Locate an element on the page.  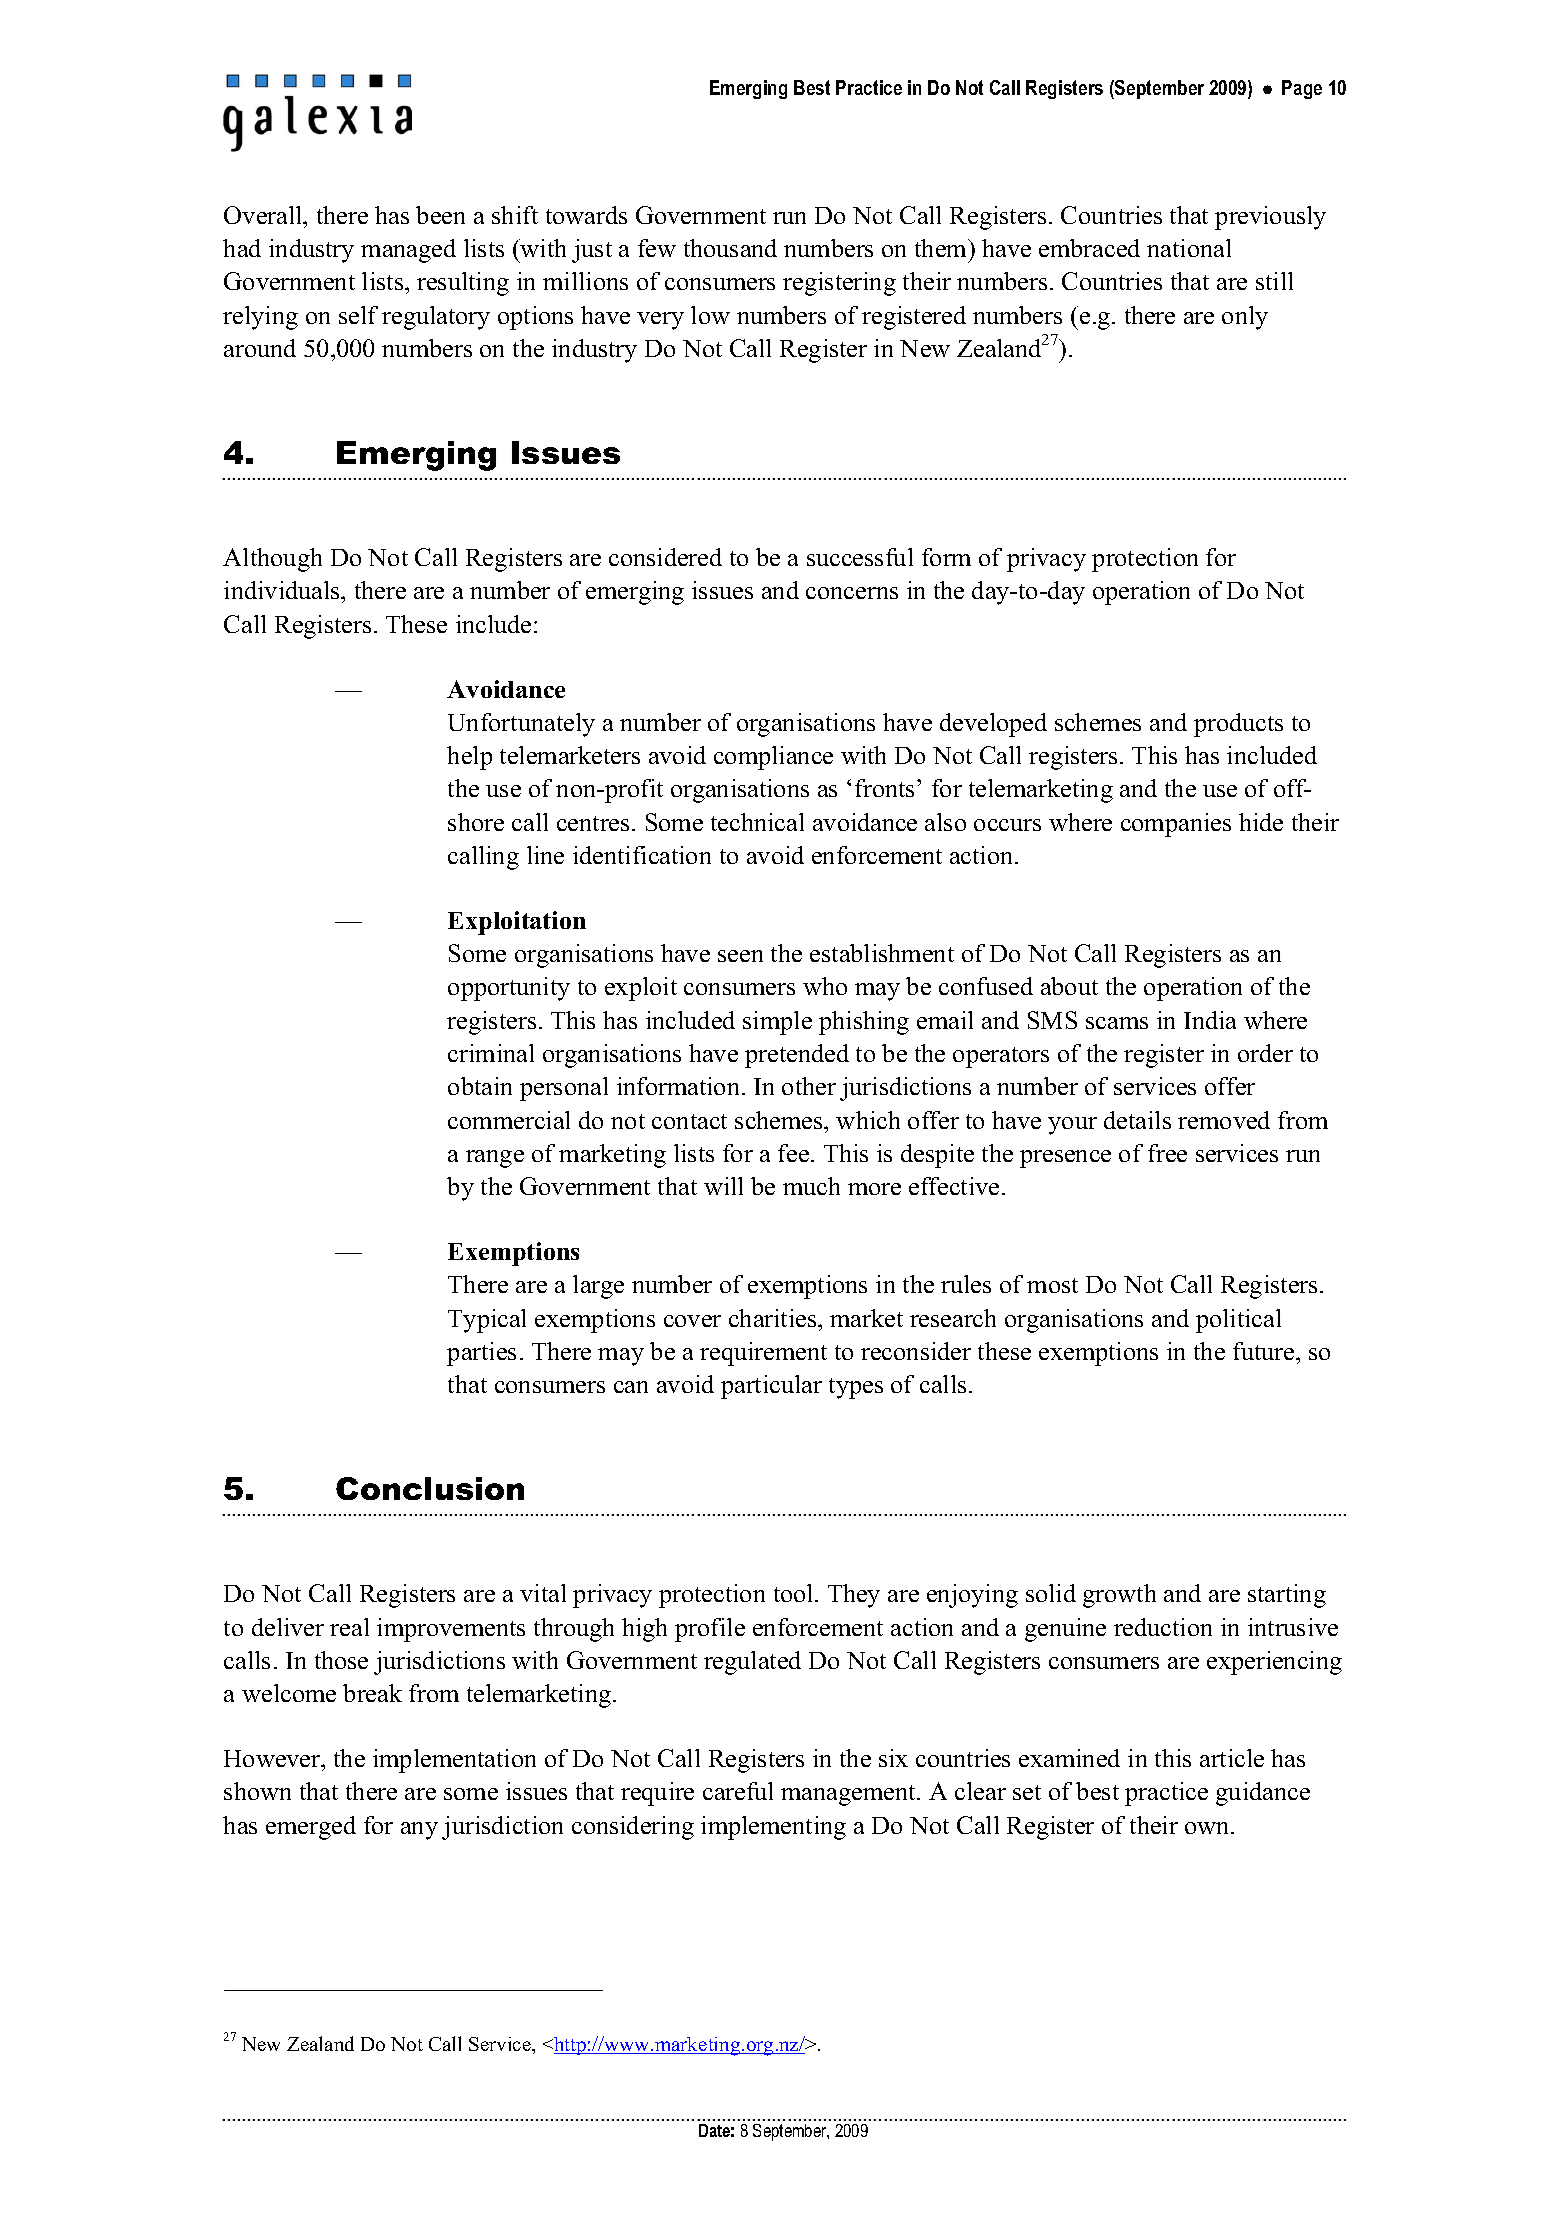
help is located at coordinates (469, 758).
